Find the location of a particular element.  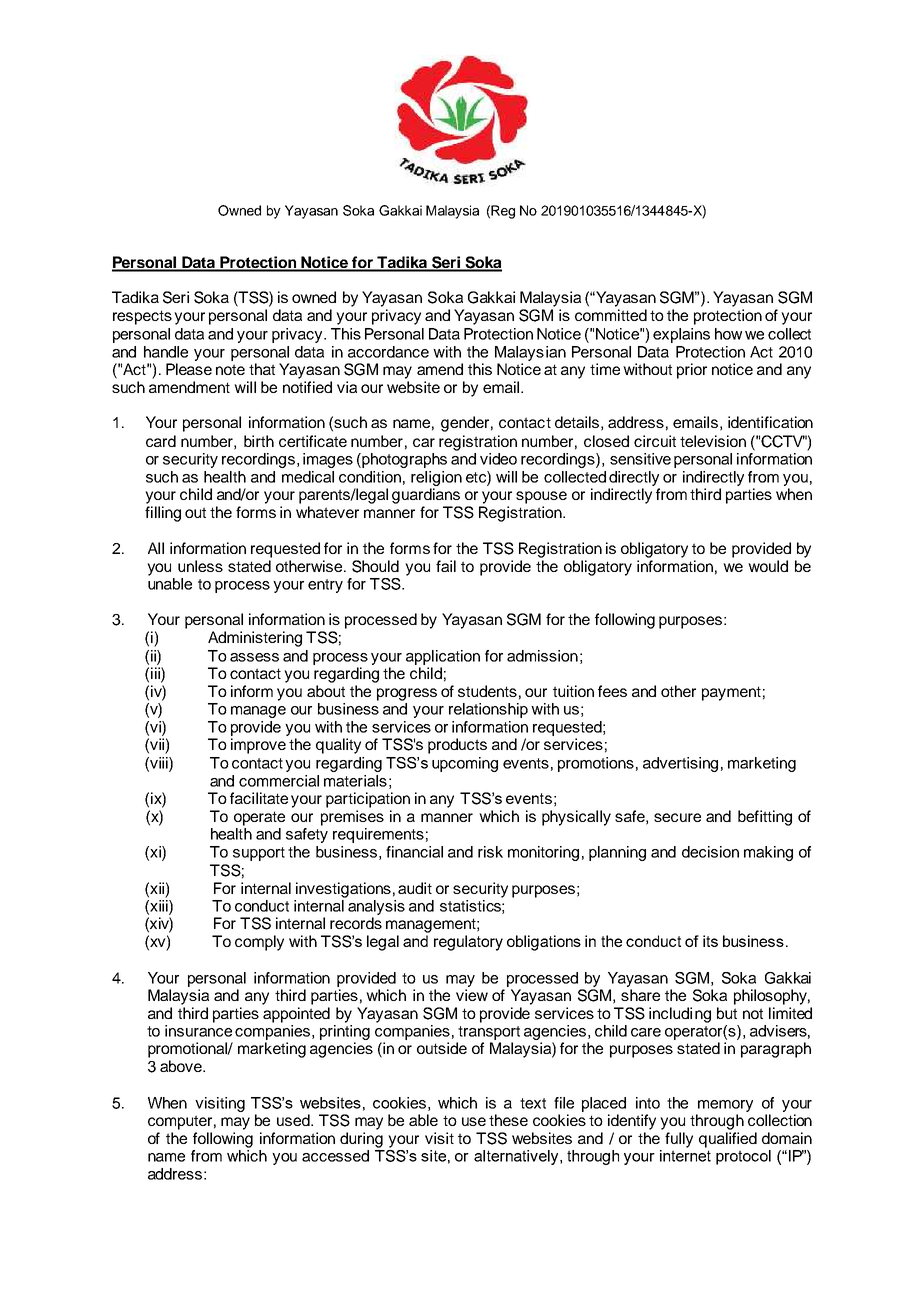

products is located at coordinates (457, 746).
